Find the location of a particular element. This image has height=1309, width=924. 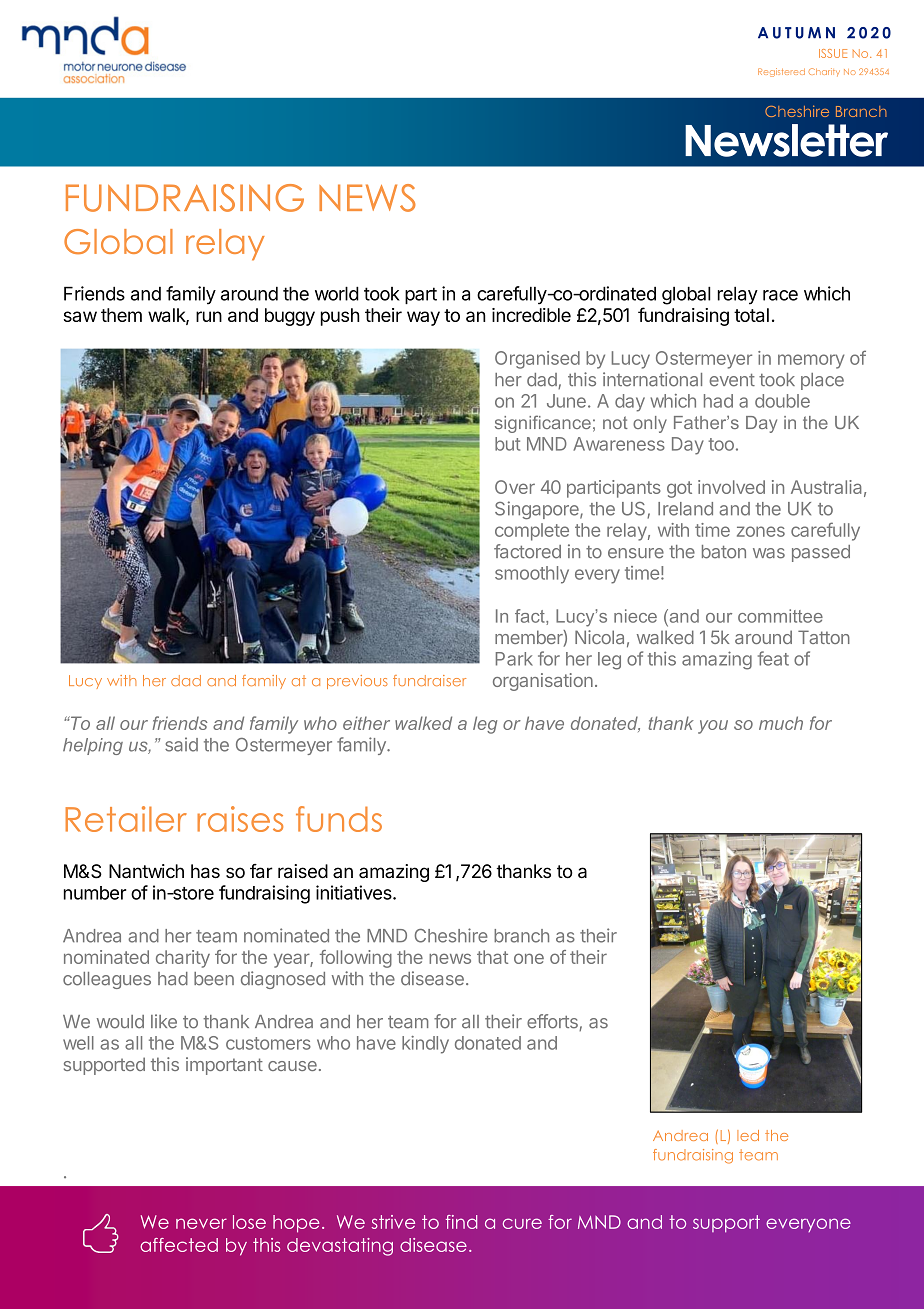

said is located at coordinates (181, 744).
